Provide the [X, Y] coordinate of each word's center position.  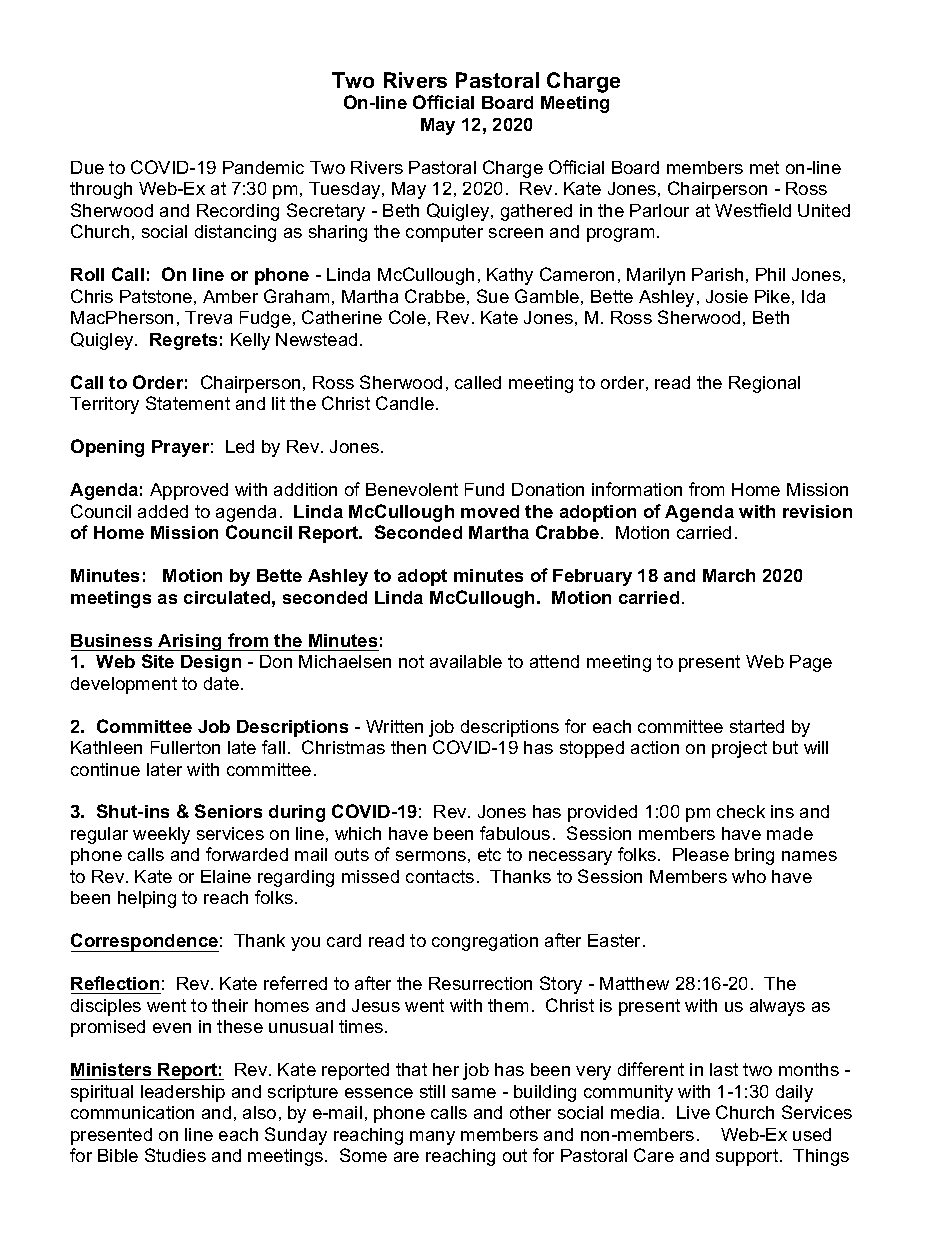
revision [817, 511]
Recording [238, 212]
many [432, 1138]
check [741, 811]
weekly [161, 835]
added [163, 511]
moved [490, 511]
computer [444, 233]
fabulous [515, 833]
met [764, 167]
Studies [175, 1155]
